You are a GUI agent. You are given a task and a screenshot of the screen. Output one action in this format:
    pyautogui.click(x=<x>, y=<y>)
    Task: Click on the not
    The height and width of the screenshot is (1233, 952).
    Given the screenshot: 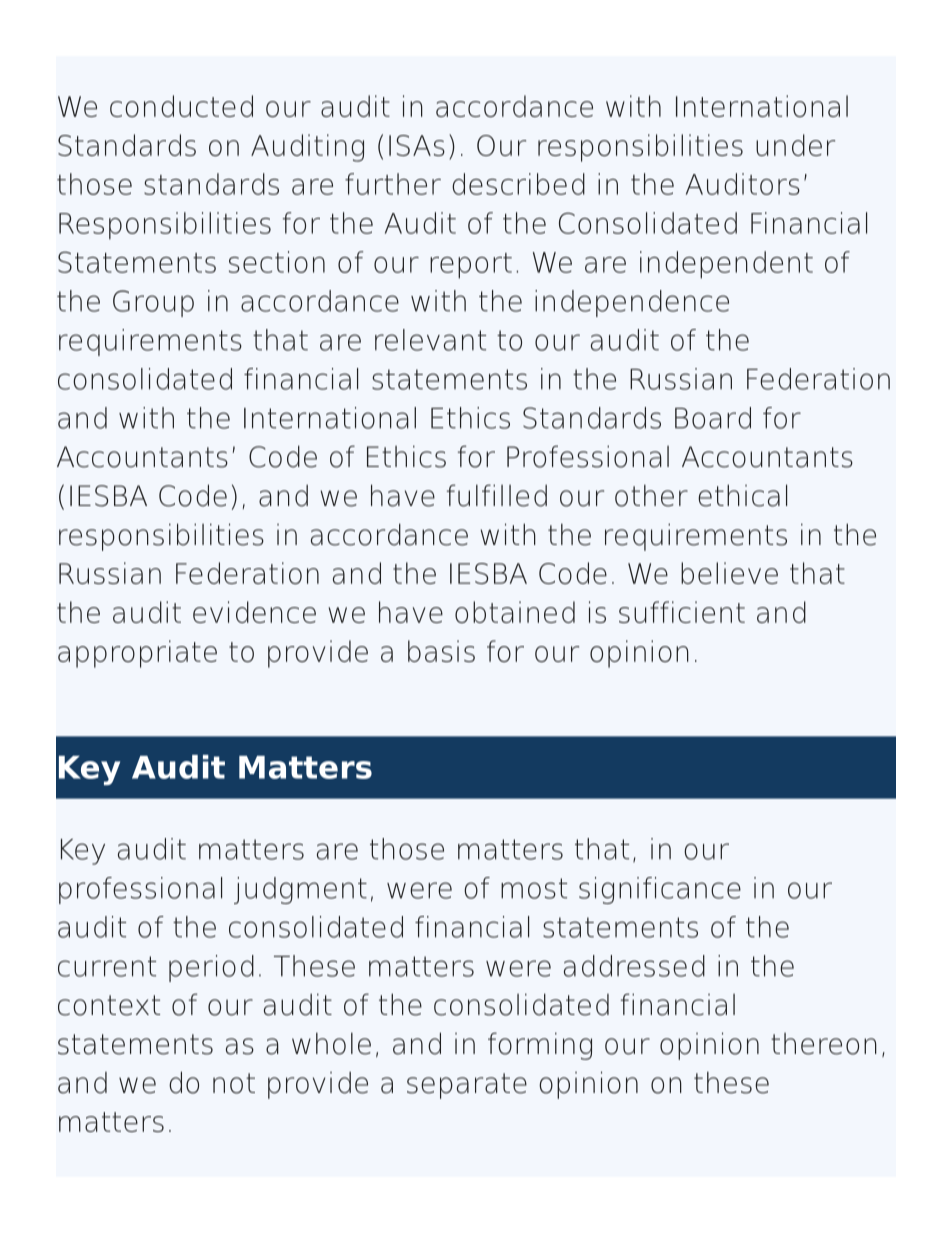 What is the action you would take?
    pyautogui.click(x=234, y=1083)
